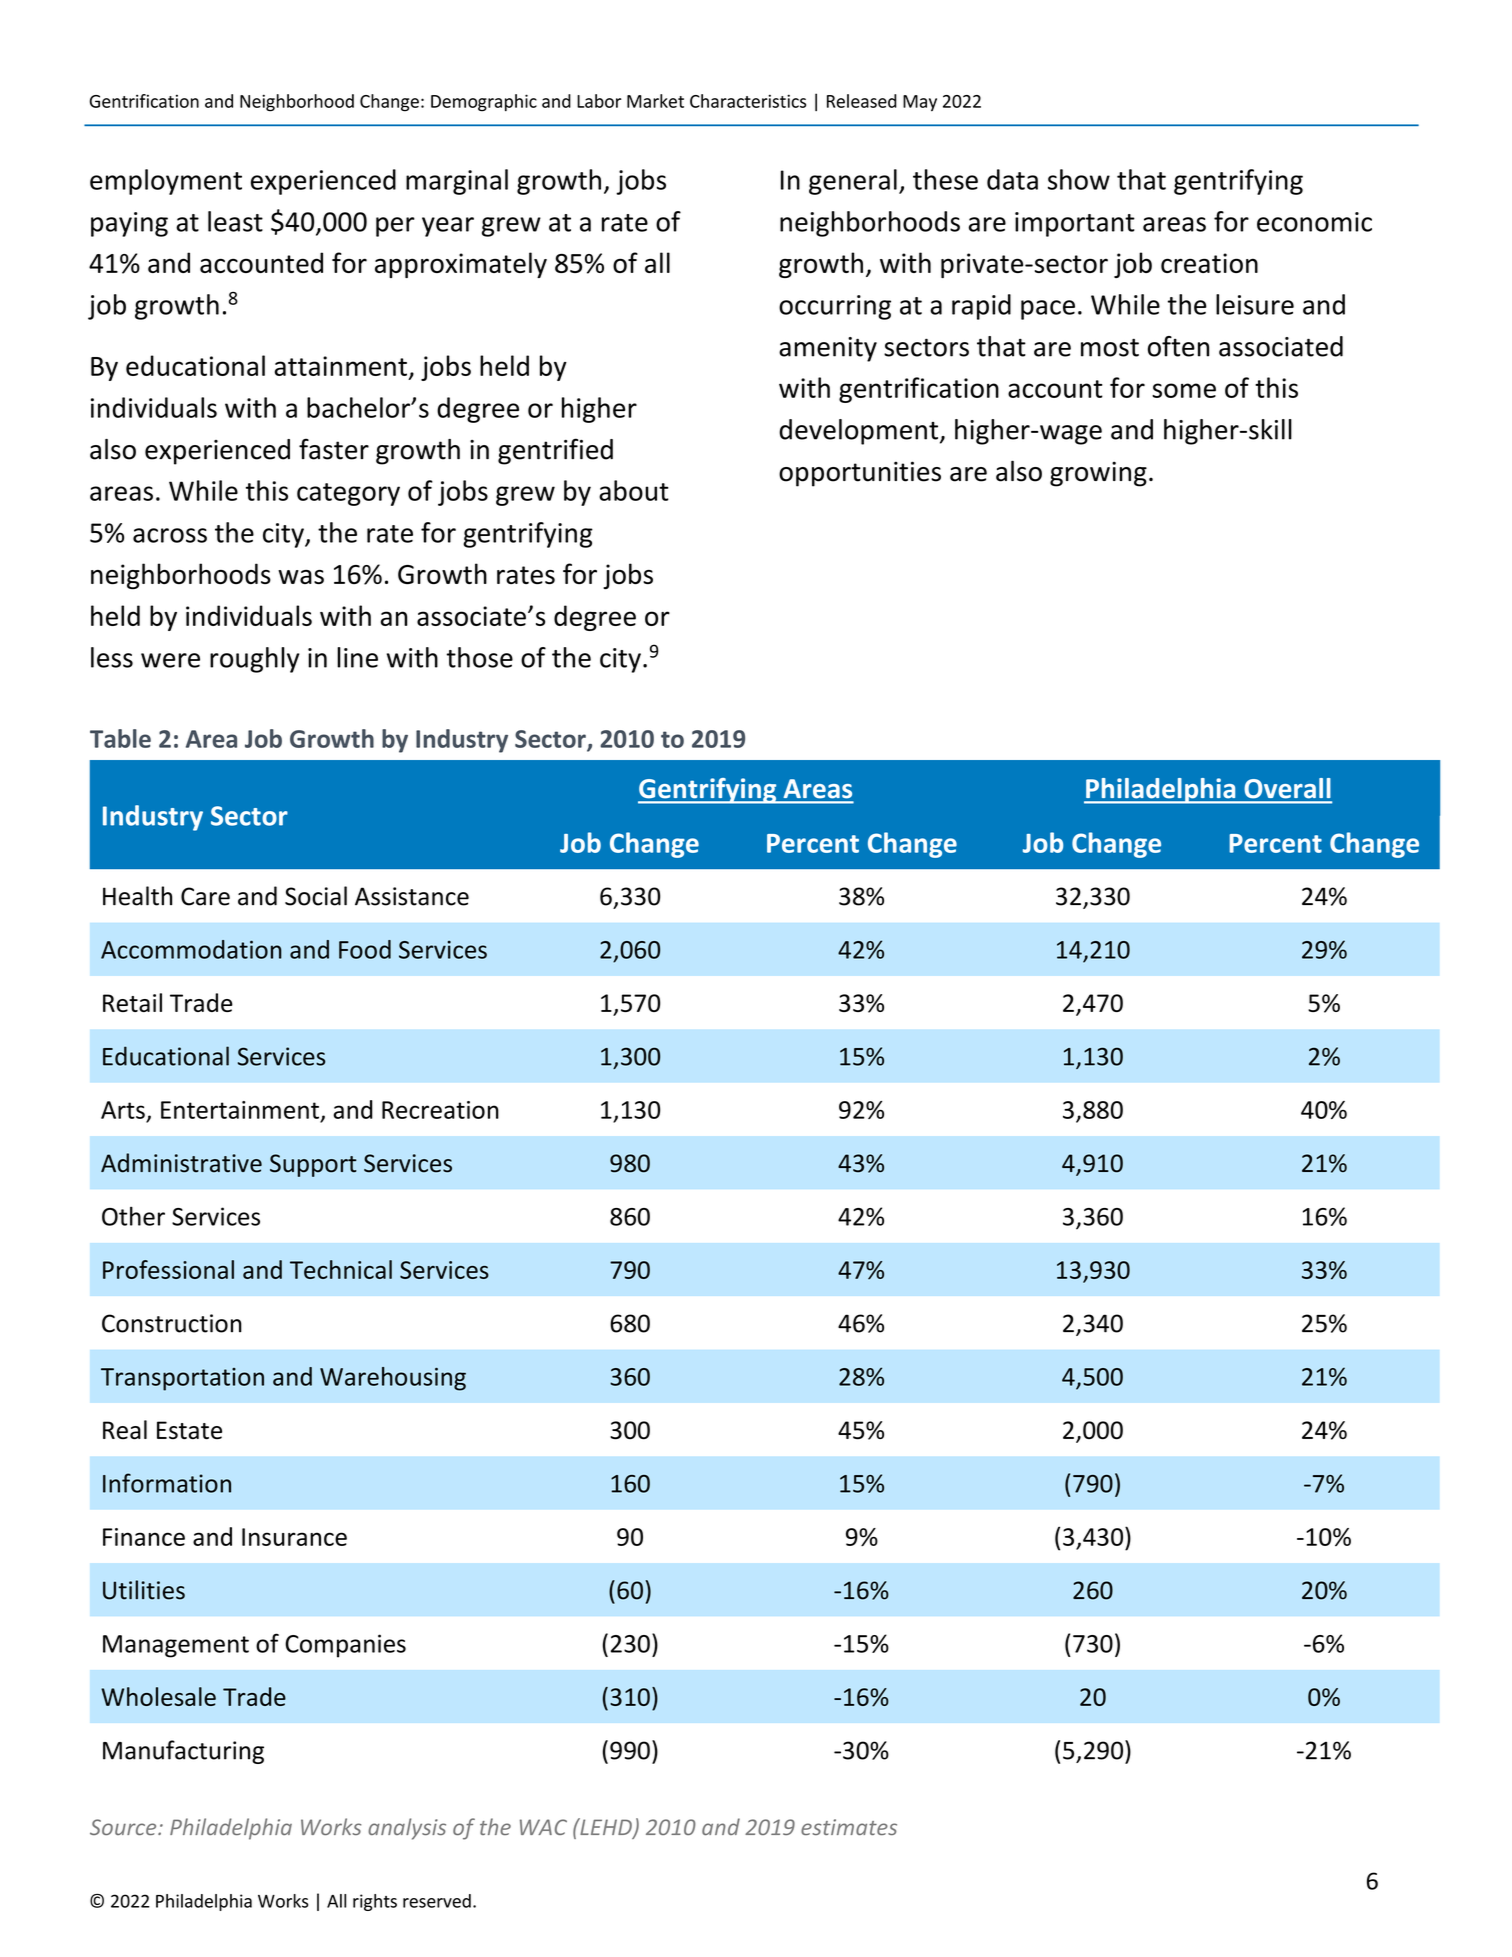 Image resolution: width=1512 pixels, height=1957 pixels. What do you see at coordinates (235, 221) in the screenshot?
I see `least` at bounding box center [235, 221].
